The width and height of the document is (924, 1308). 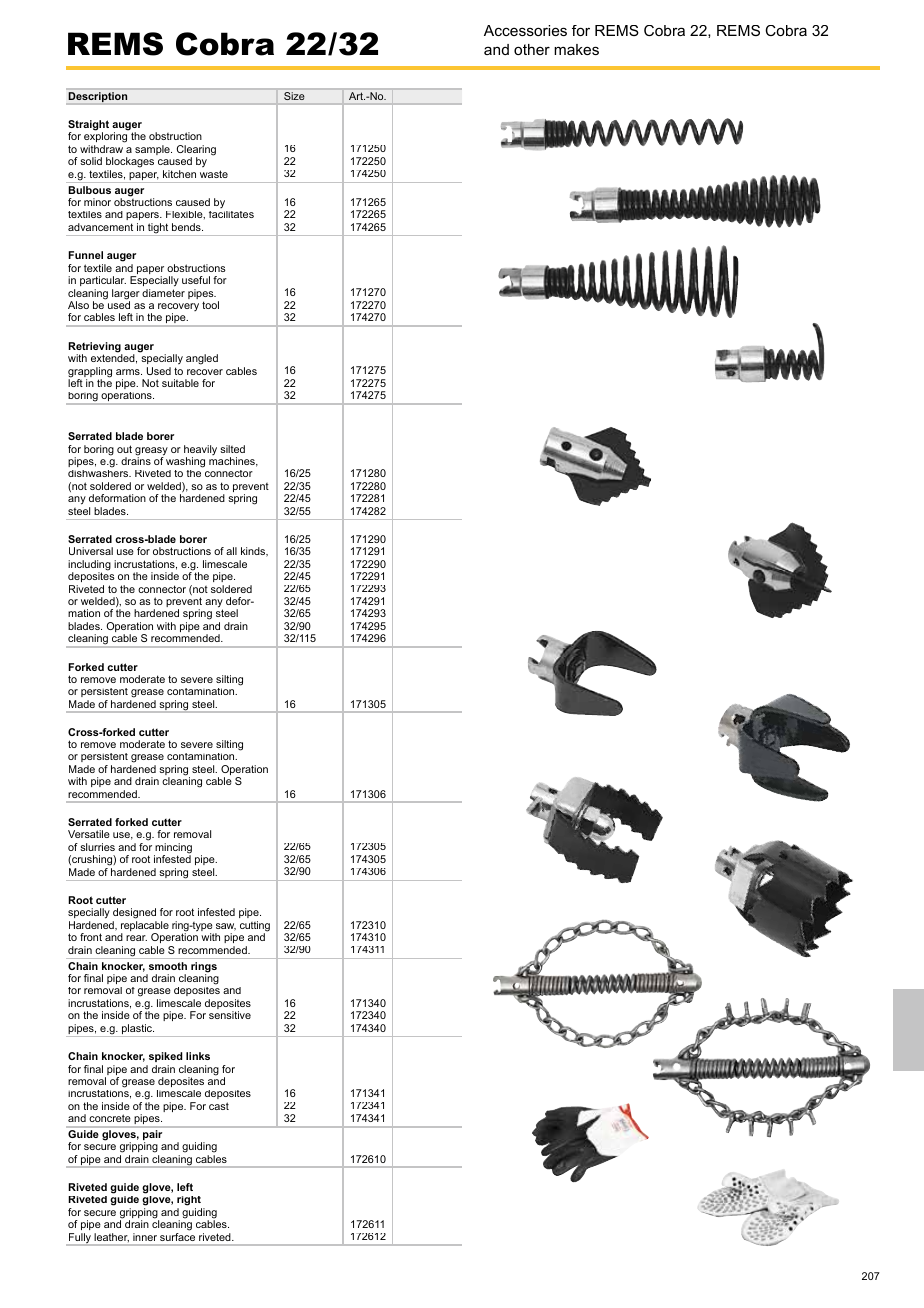 I want to click on inner, so click(x=145, y=1237).
